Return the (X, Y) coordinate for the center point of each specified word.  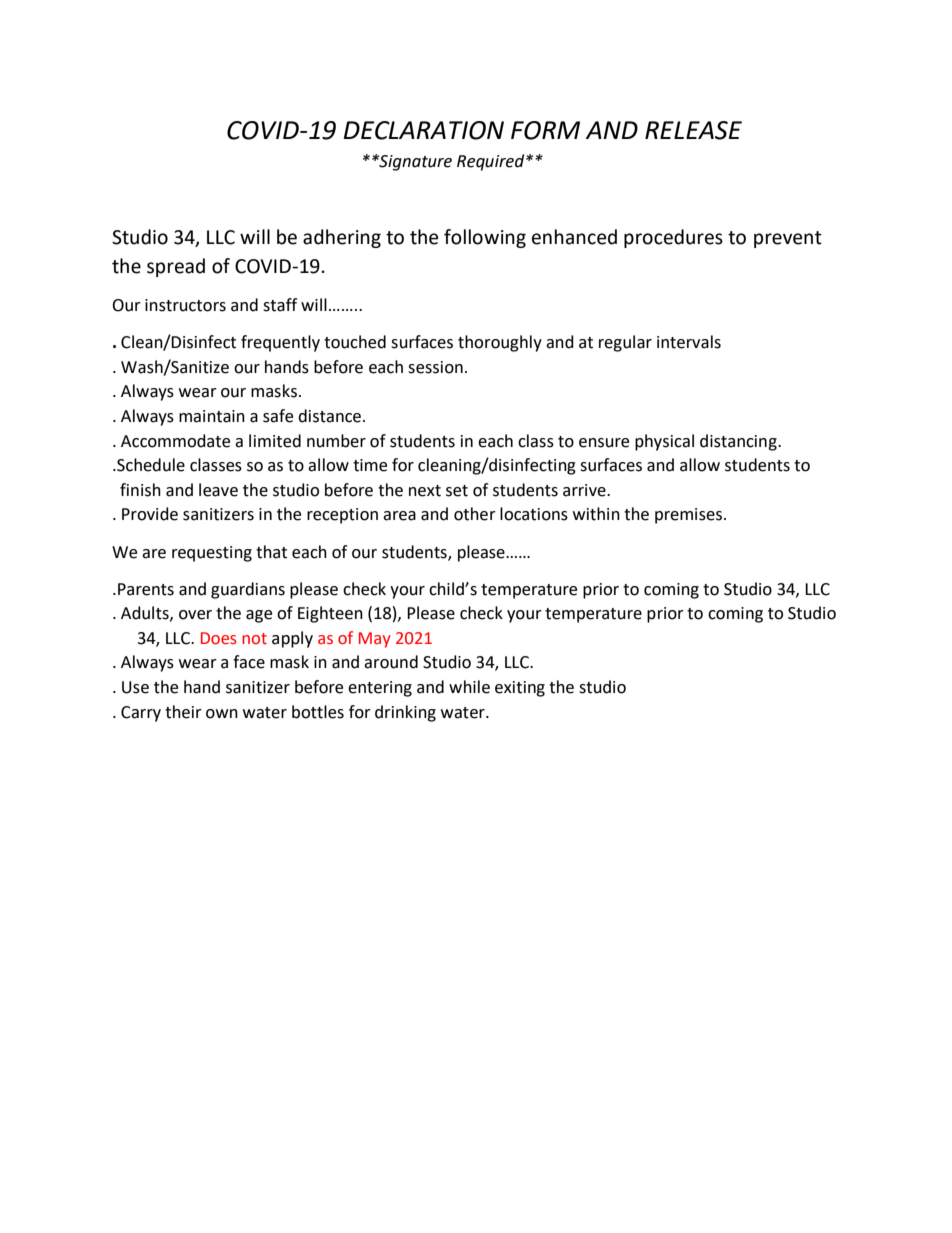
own (222, 714)
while (469, 687)
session (435, 367)
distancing (739, 442)
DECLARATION (424, 130)
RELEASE (693, 130)
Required (492, 162)
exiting (520, 689)
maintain (212, 416)
